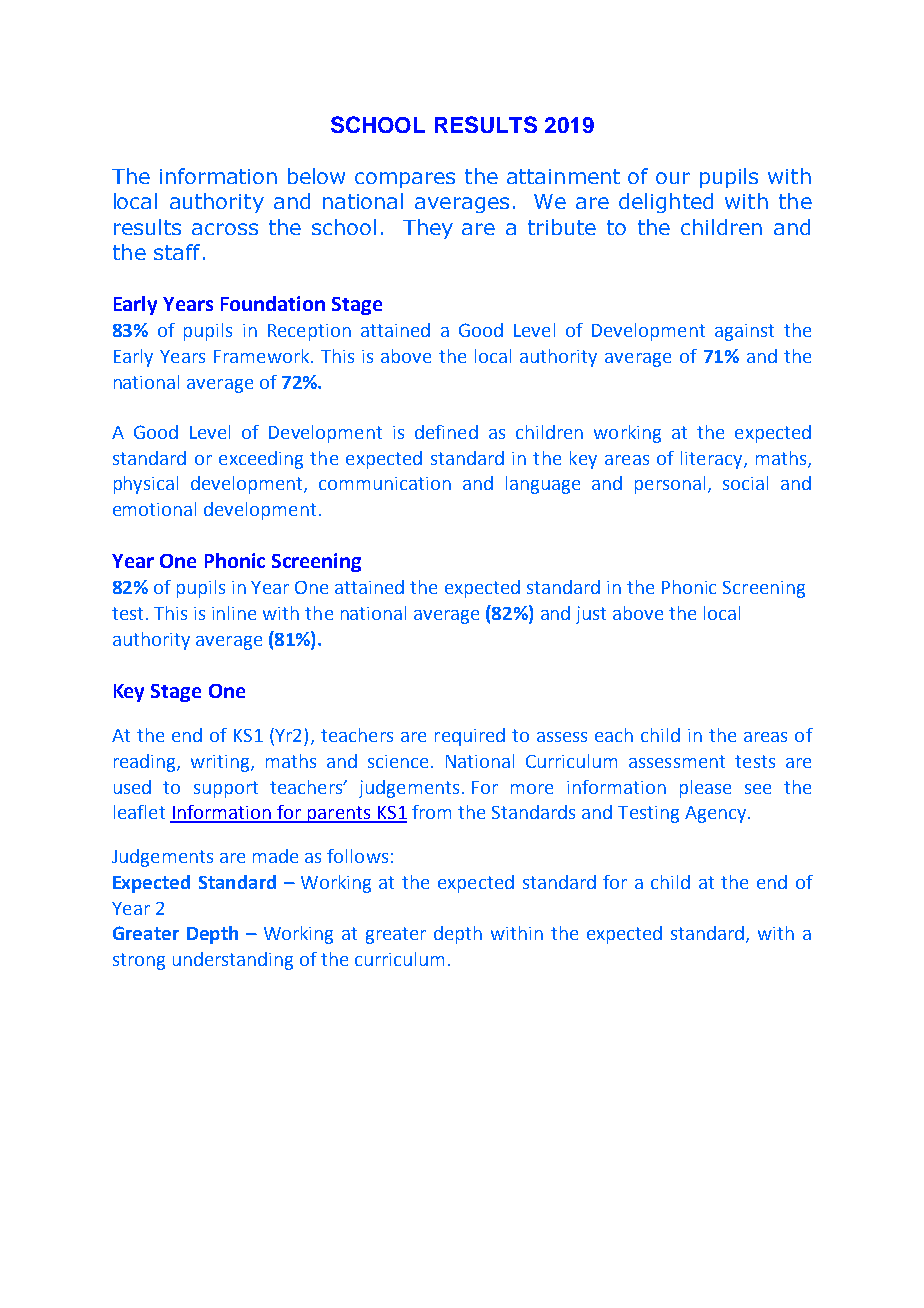 This screenshot has width=924, height=1308. Describe the element at coordinates (428, 229) in the screenshot. I see `They` at that location.
